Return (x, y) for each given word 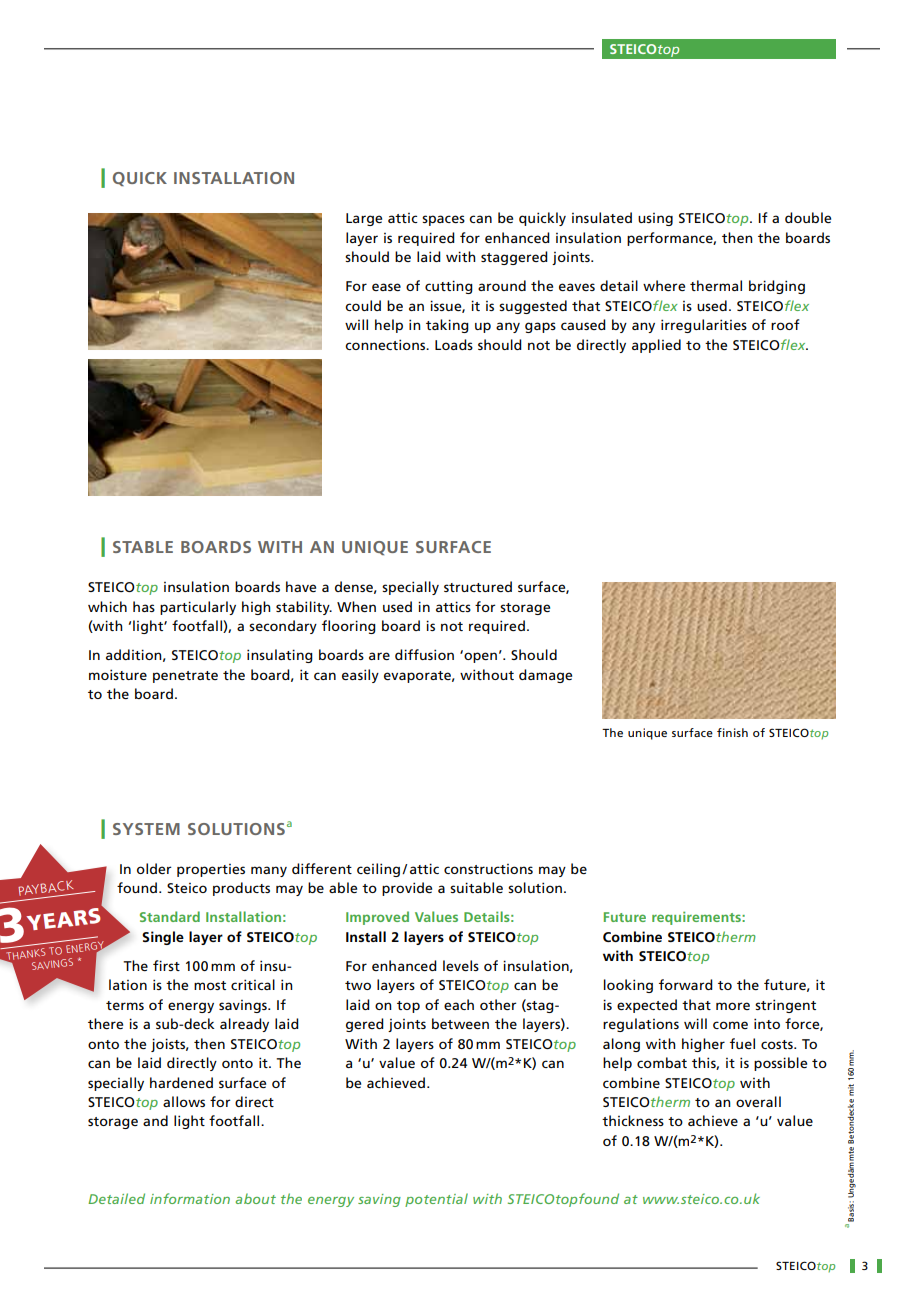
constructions (488, 869)
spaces (443, 220)
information (190, 1198)
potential (436, 1200)
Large (364, 219)
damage (545, 676)
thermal (716, 285)
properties (211, 870)
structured (478, 586)
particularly (198, 608)
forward (686, 984)
